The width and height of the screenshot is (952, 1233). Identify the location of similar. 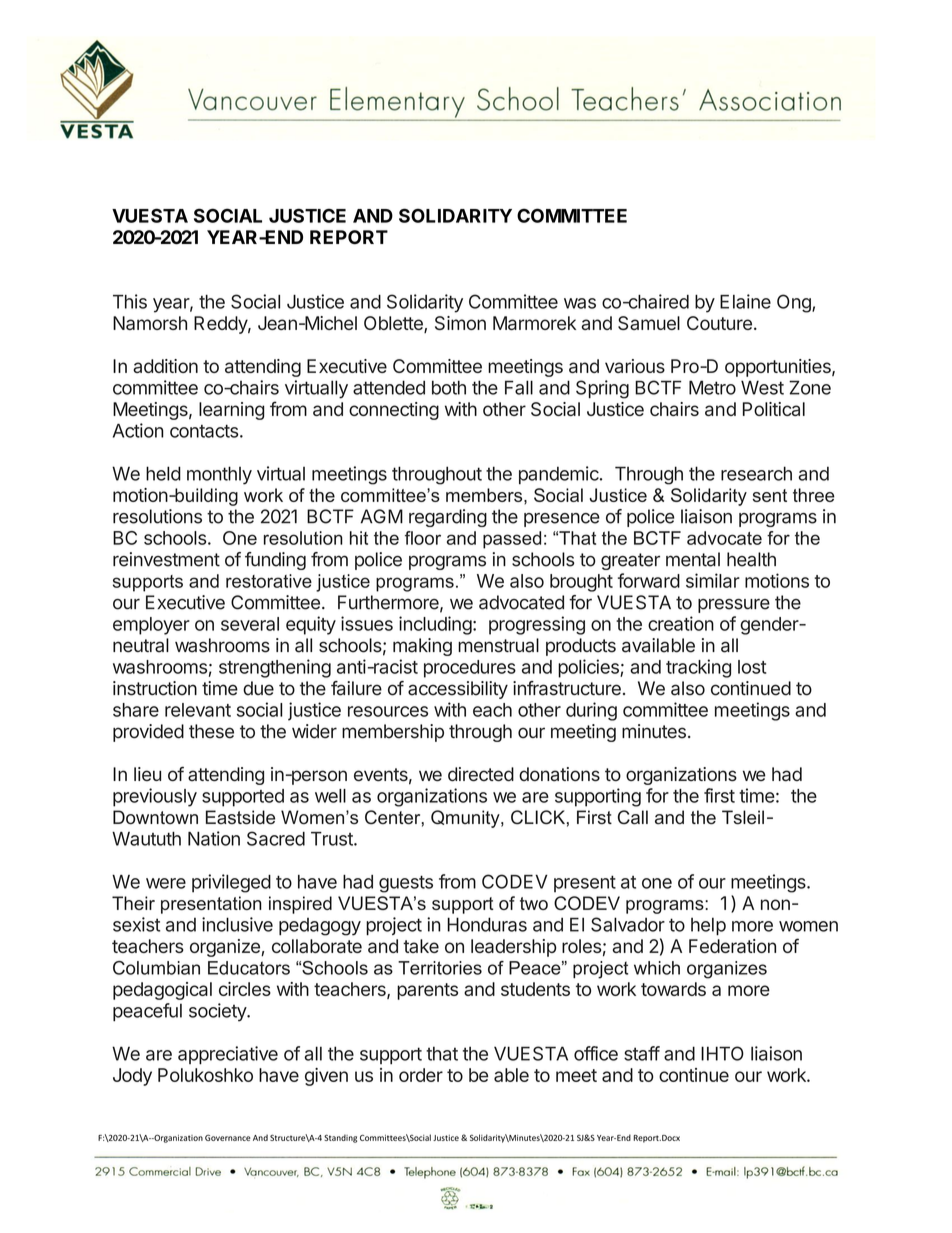
(713, 580).
